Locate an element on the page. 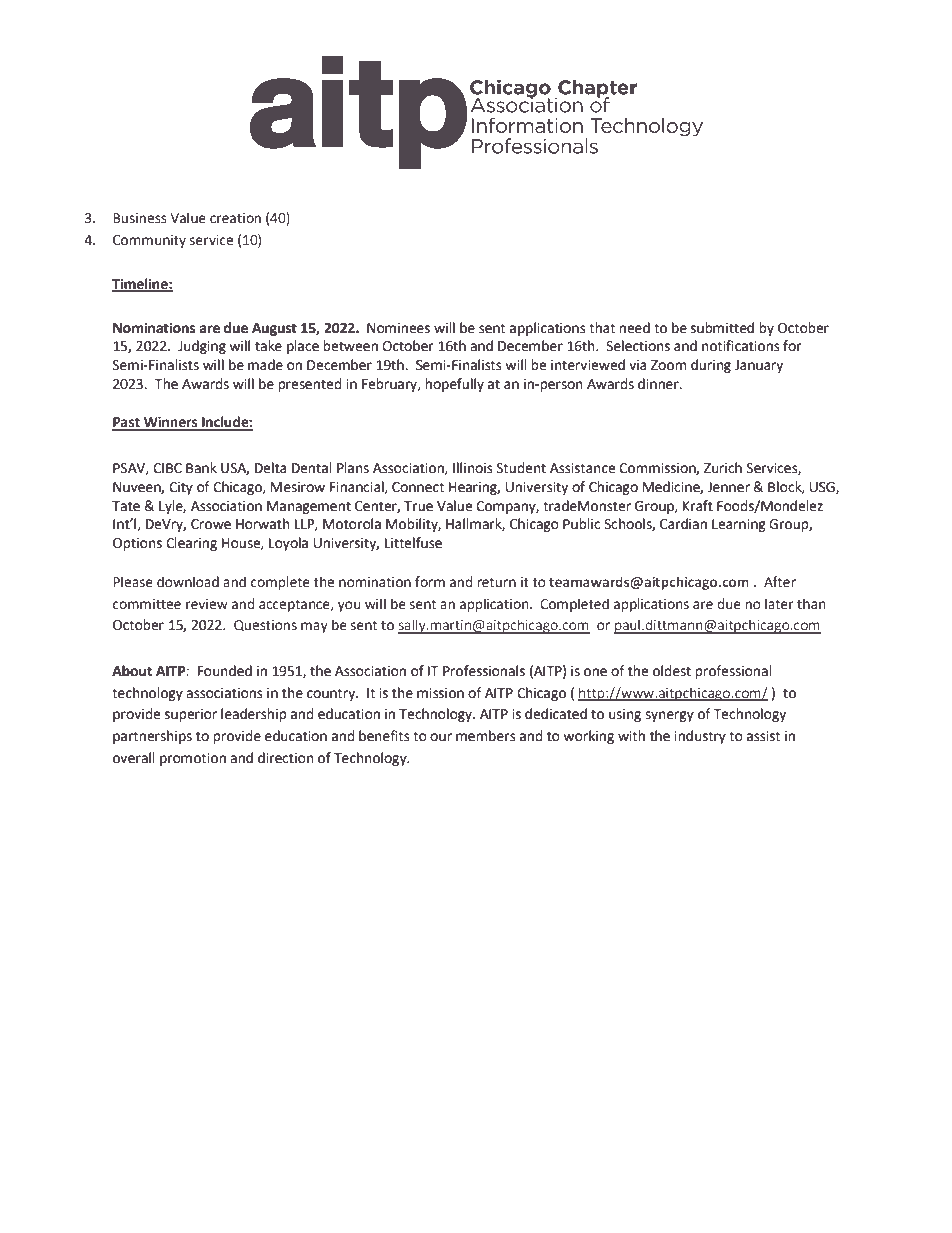  return is located at coordinates (496, 582).
